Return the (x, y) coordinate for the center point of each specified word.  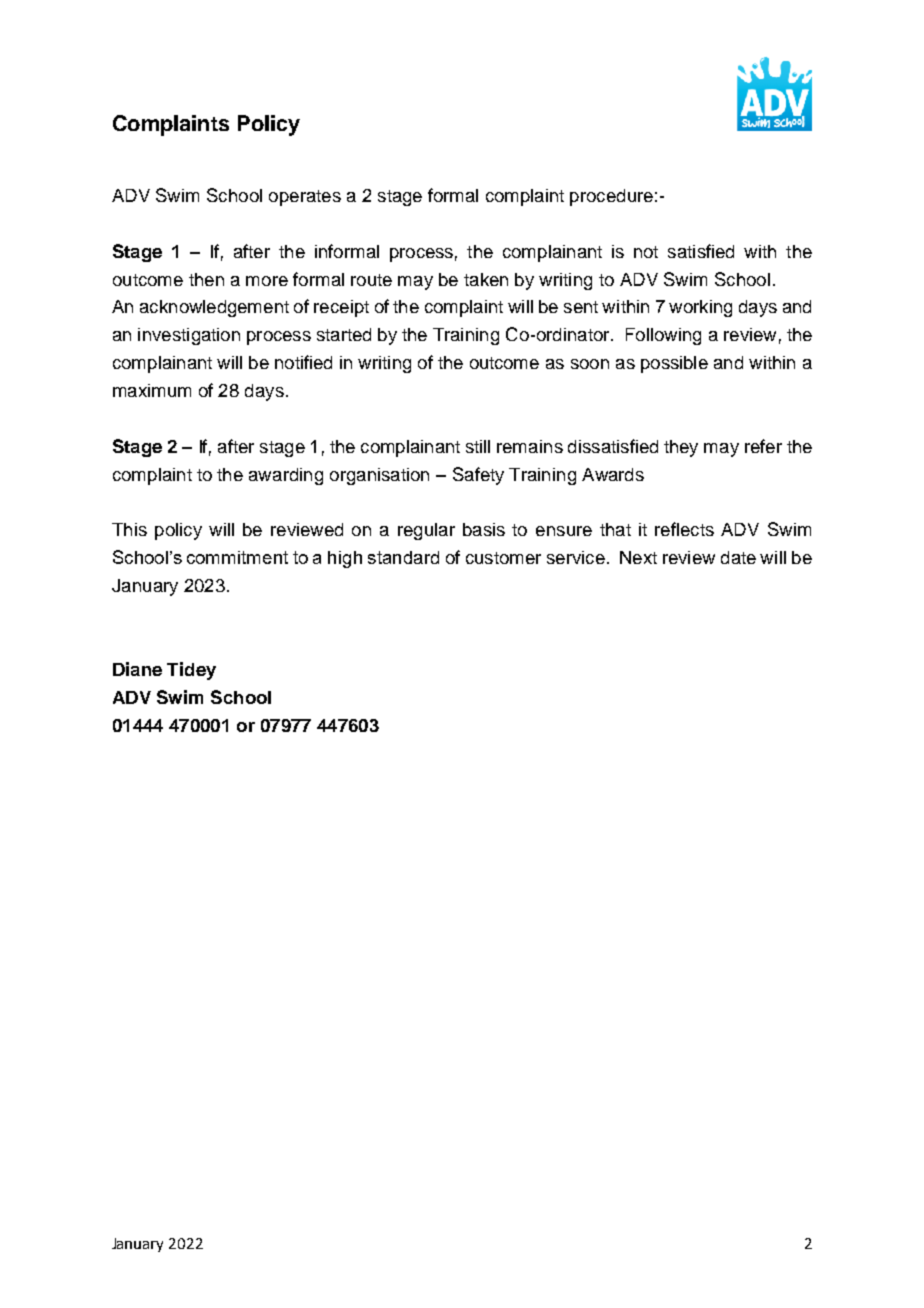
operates (305, 198)
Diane (137, 669)
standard (403, 557)
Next (638, 557)
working (700, 308)
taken (486, 279)
